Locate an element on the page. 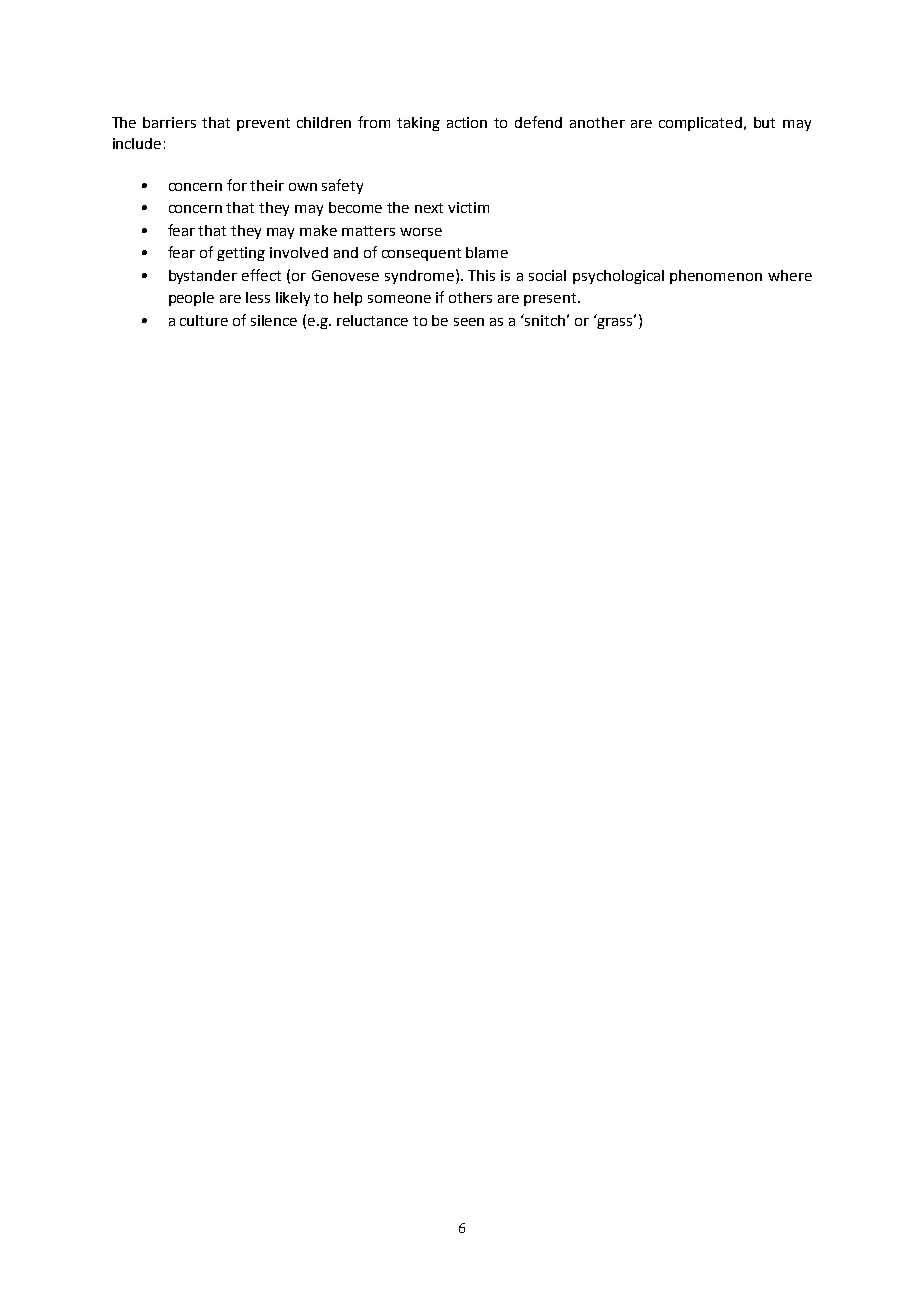 The image size is (924, 1308). phenomenon is located at coordinates (716, 277).
